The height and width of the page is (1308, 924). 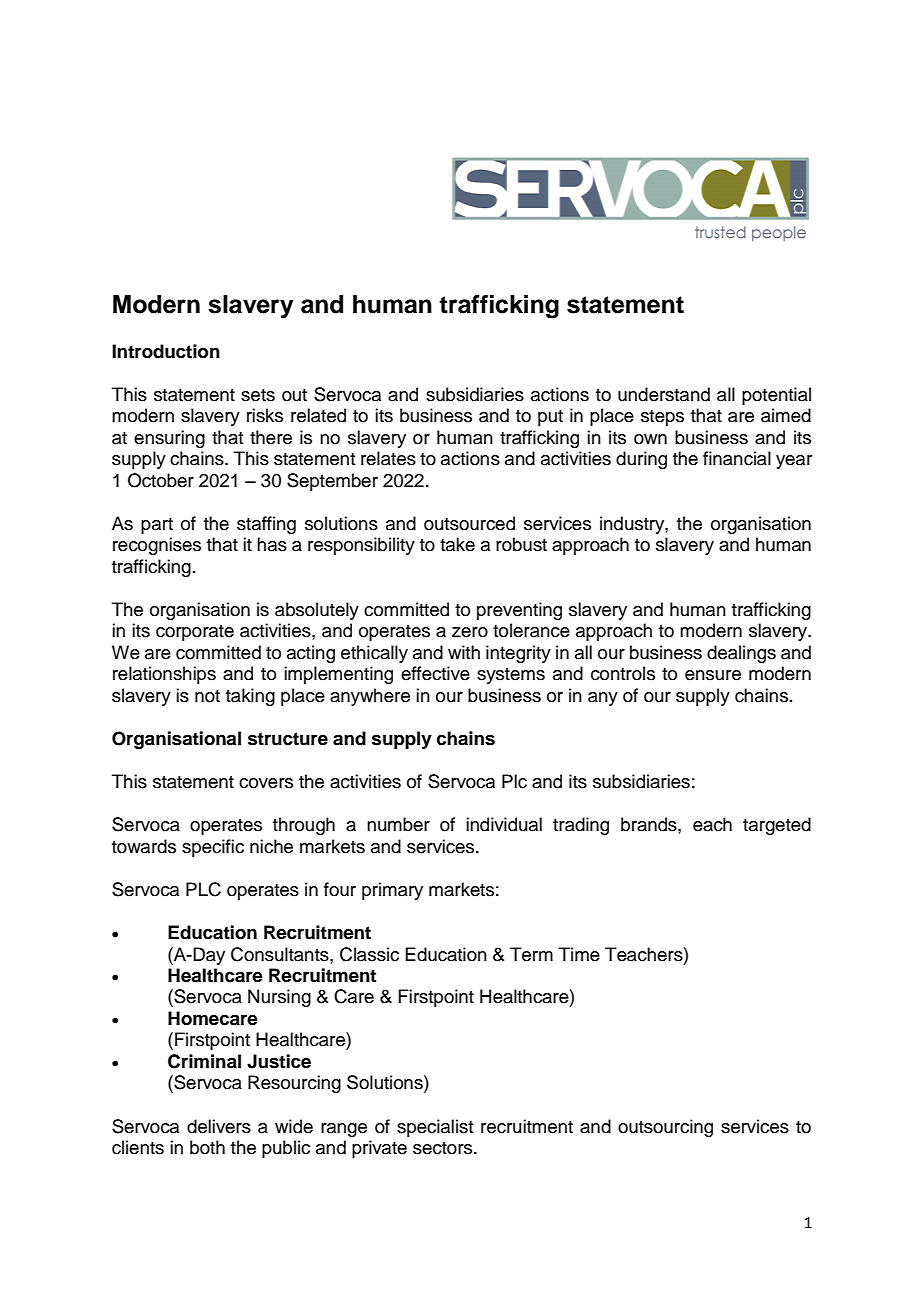 I want to click on corporate, so click(x=195, y=633).
